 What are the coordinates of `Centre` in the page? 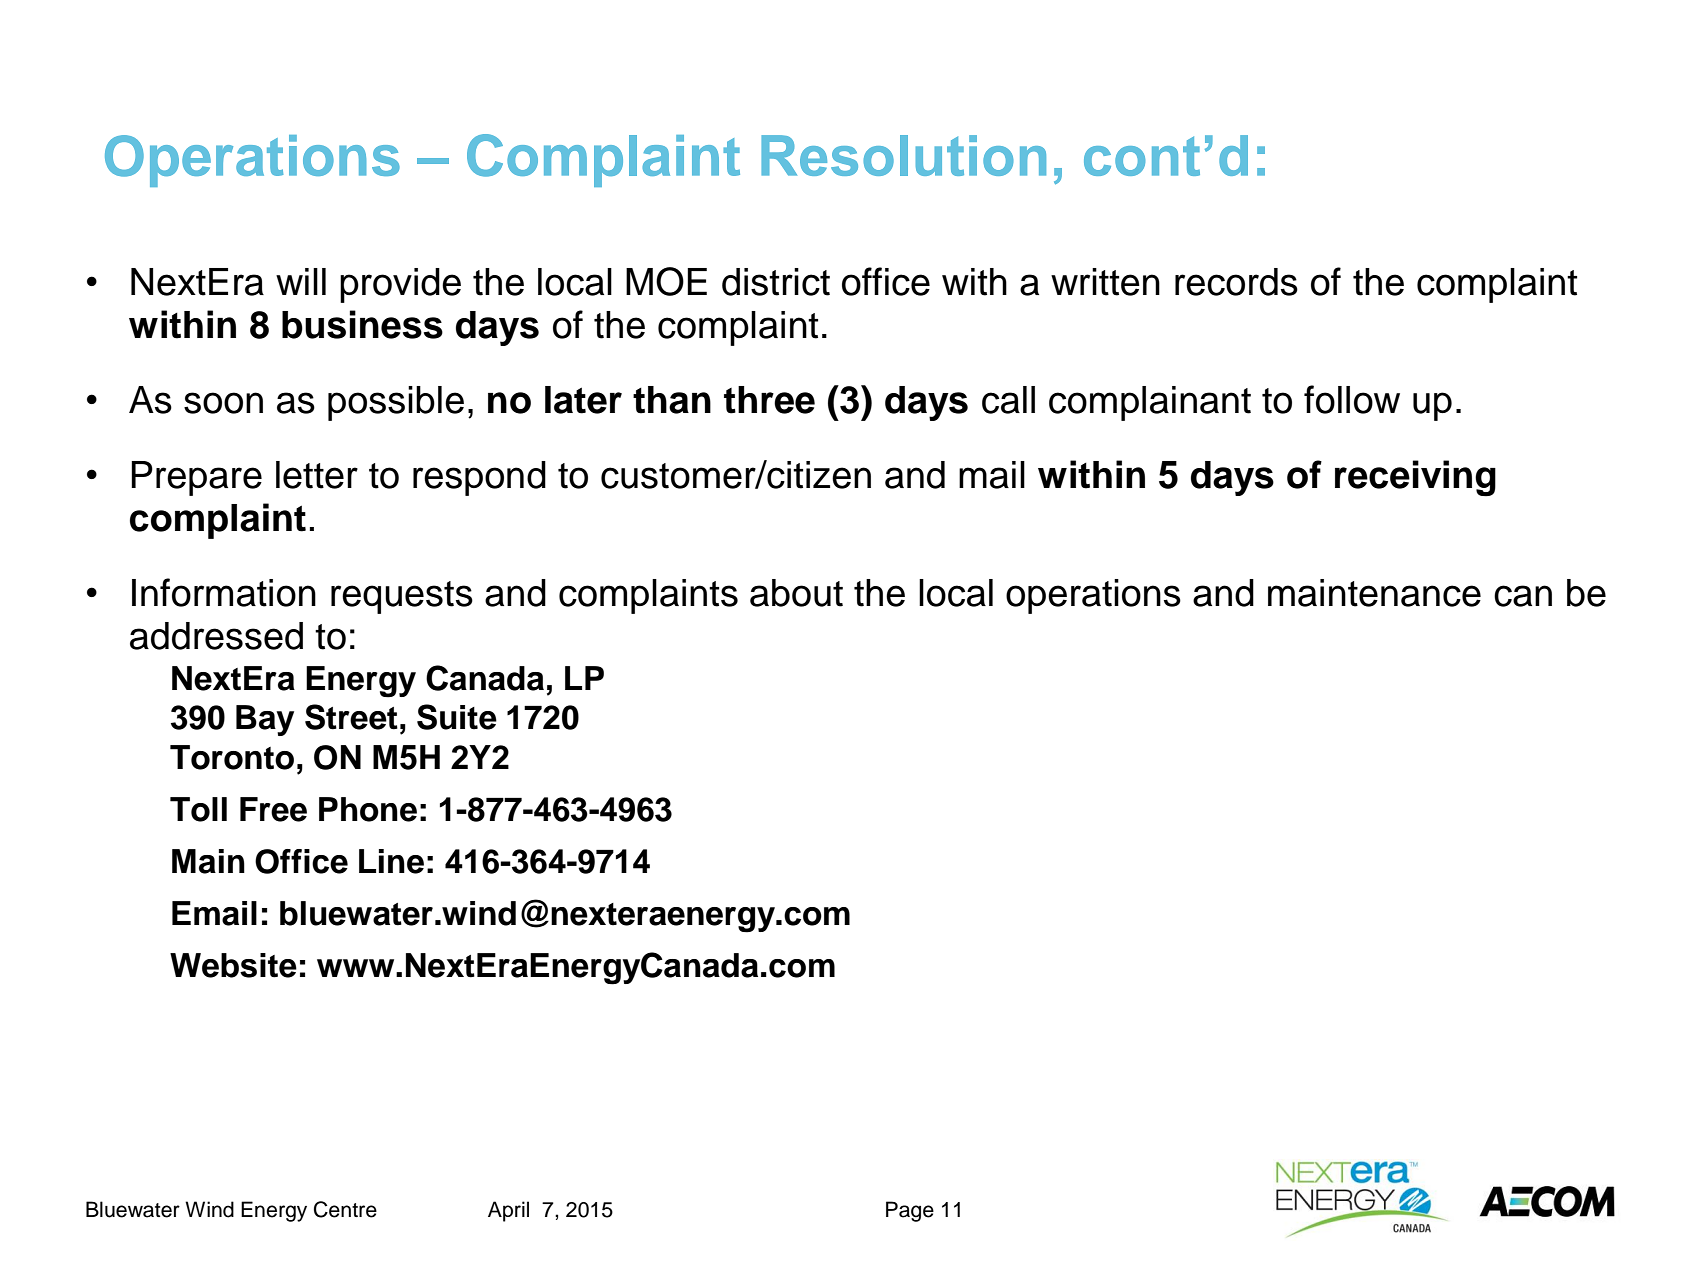 It's located at (345, 1209).
